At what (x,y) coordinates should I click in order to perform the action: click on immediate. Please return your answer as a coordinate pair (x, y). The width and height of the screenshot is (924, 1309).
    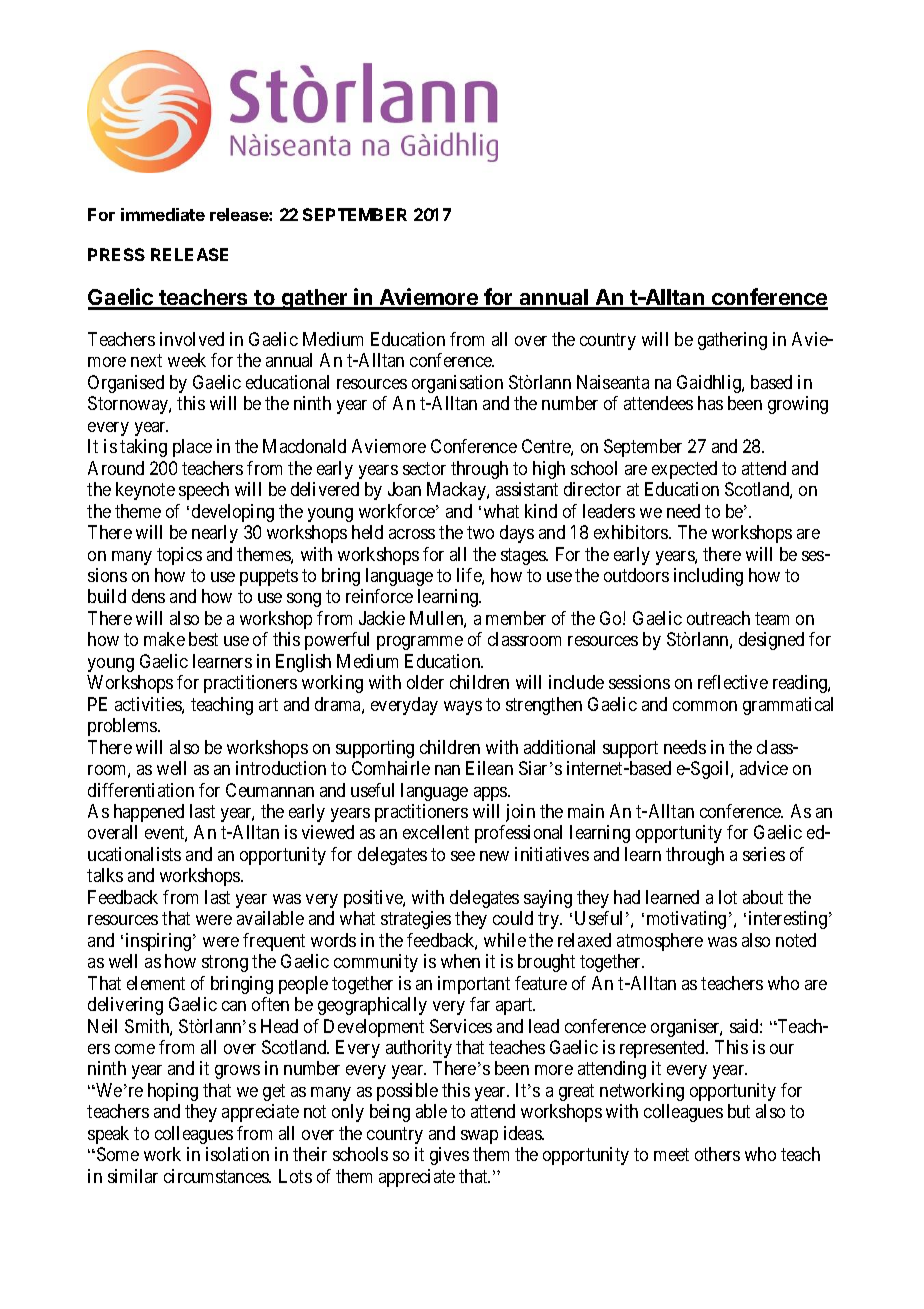
    Looking at the image, I should click on (163, 214).
